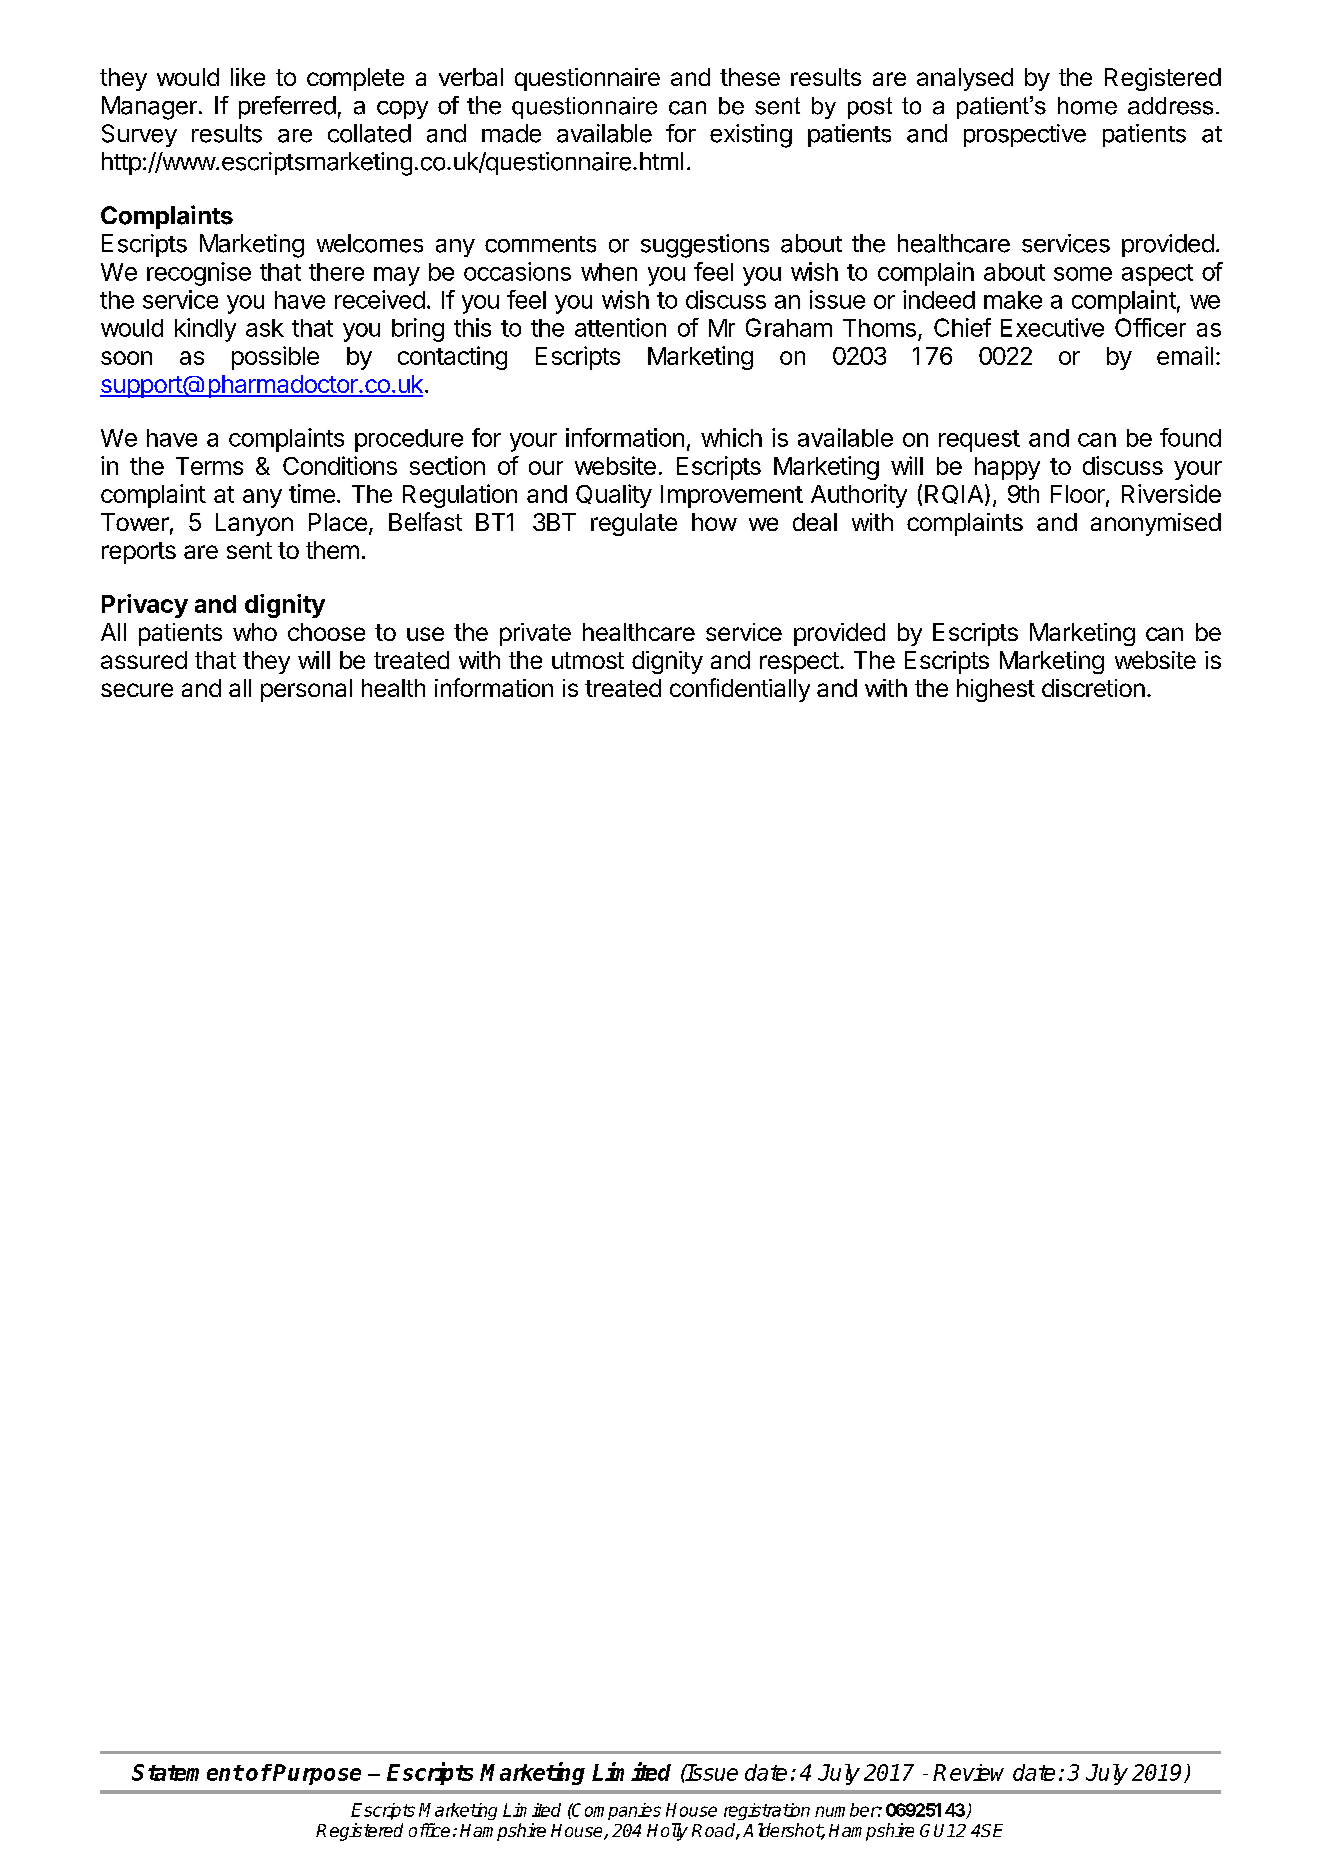  I want to click on Lanyon, so click(254, 524).
